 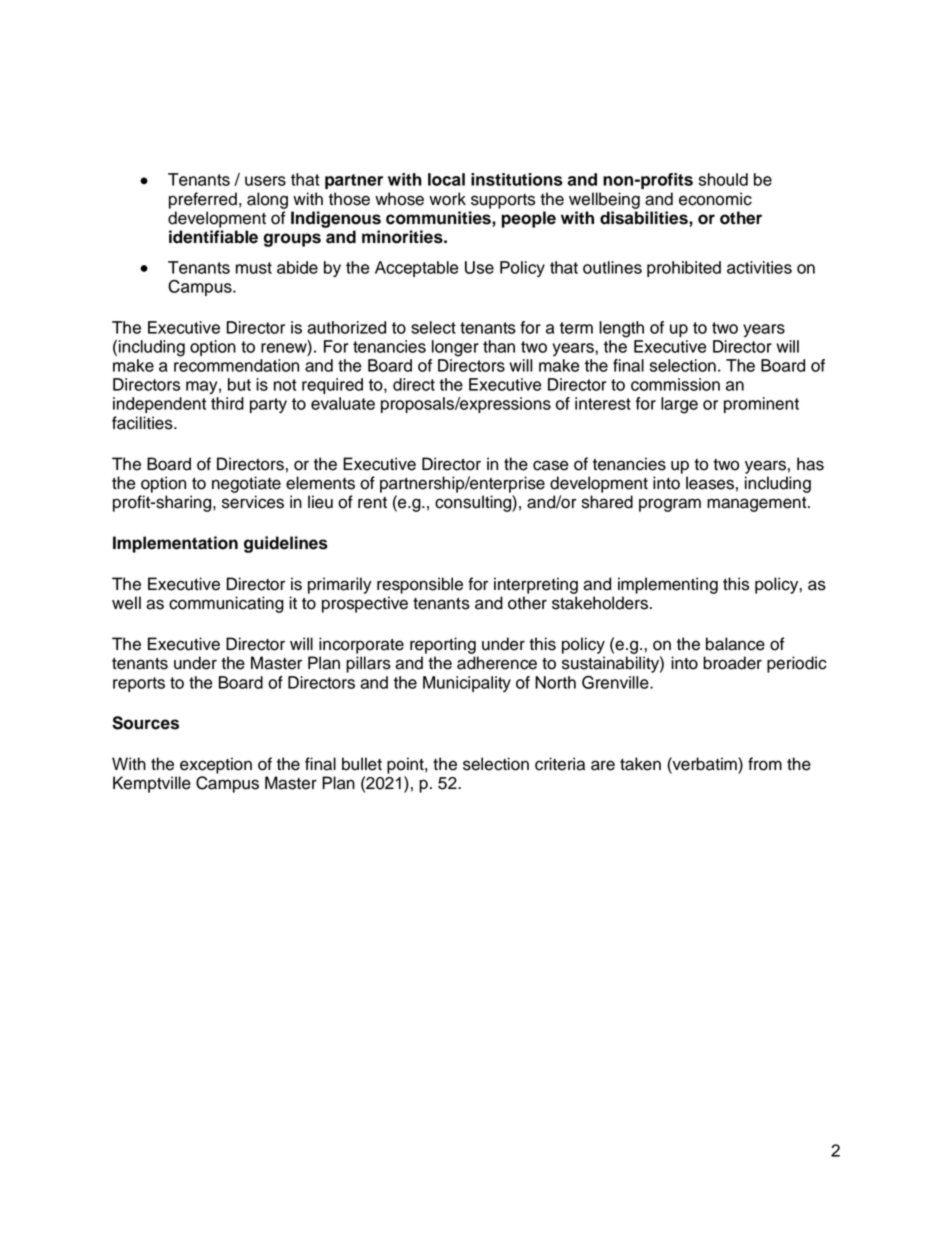 I want to click on work, so click(x=447, y=199).
